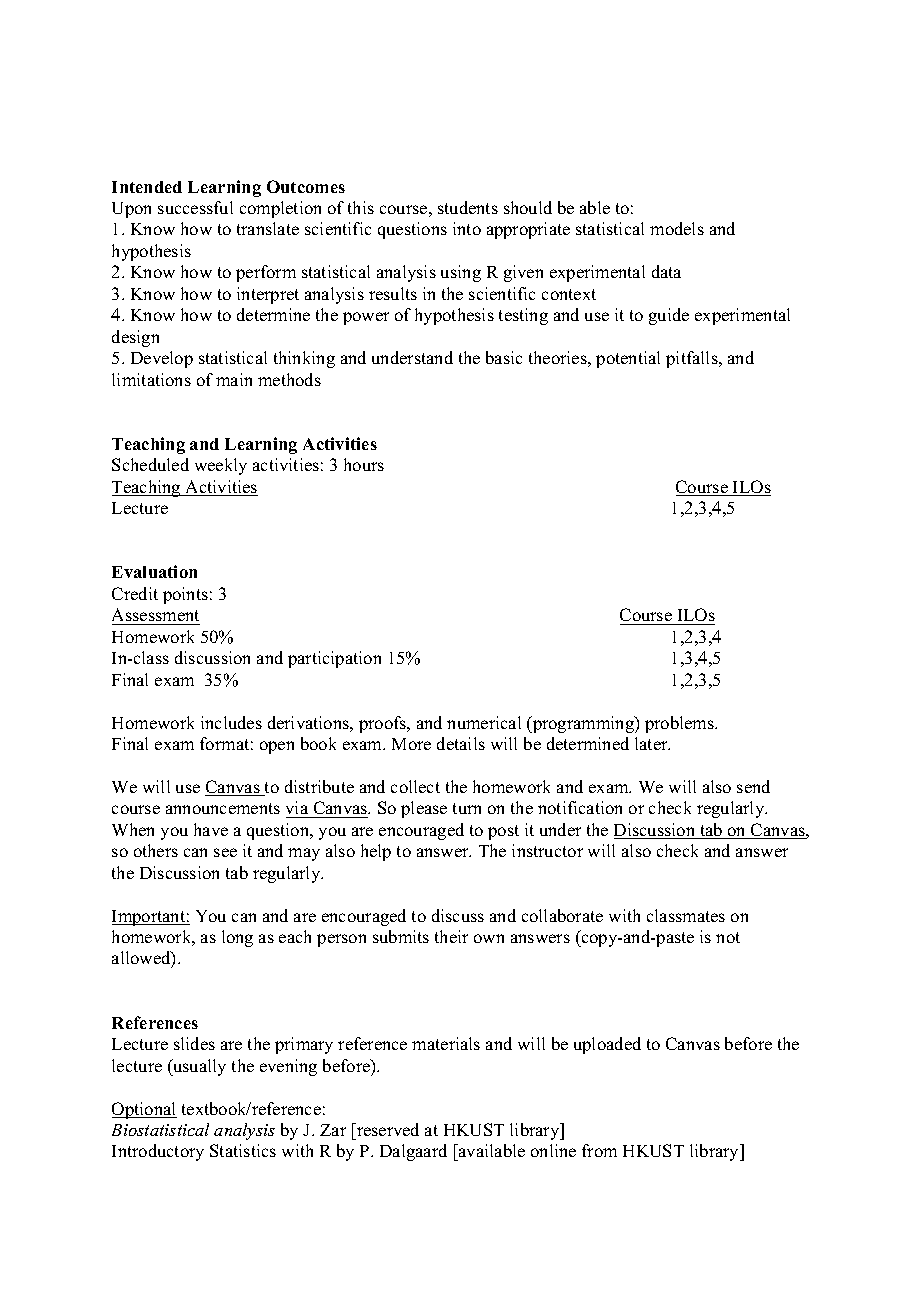  I want to click on weekly, so click(221, 466).
